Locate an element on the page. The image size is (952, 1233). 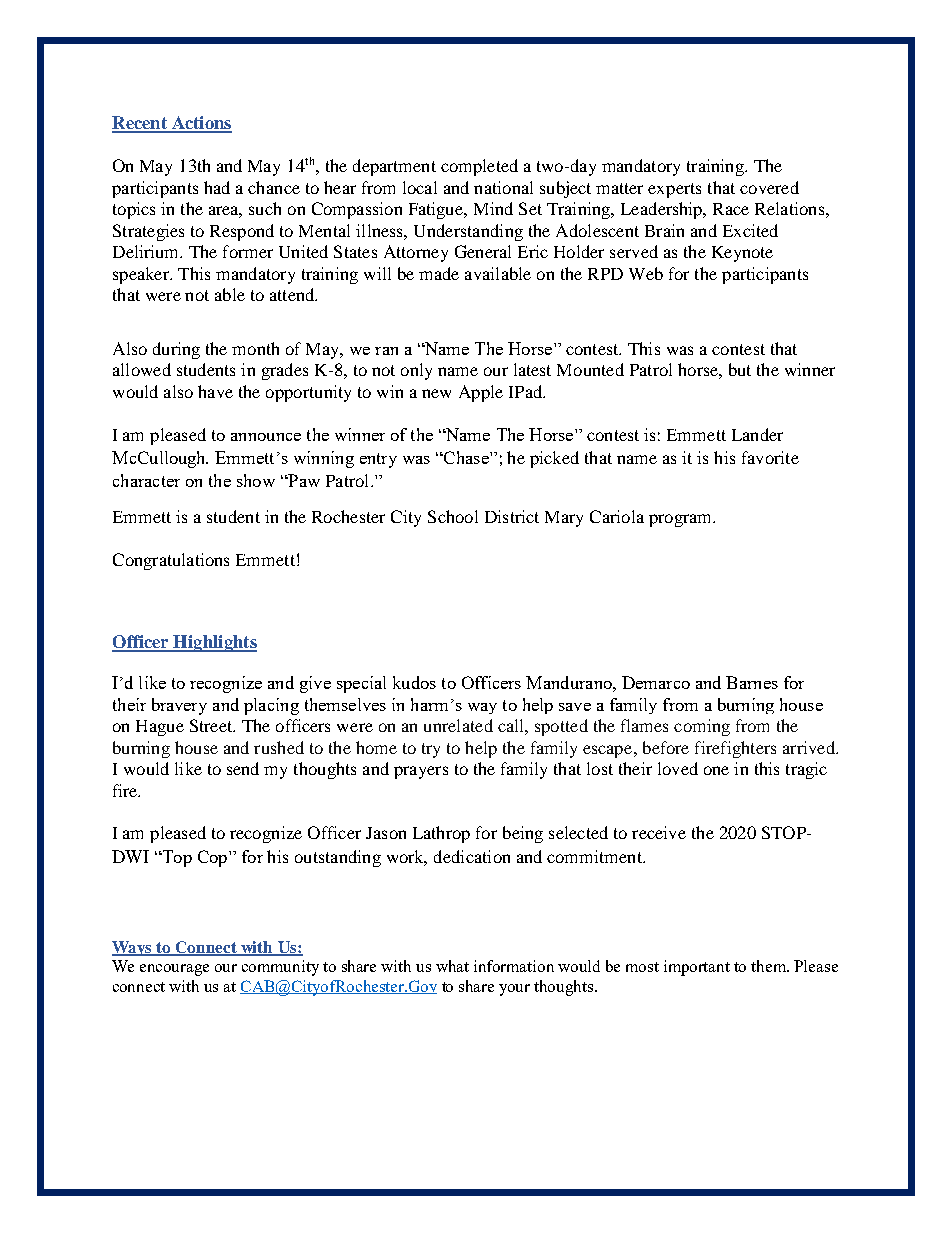
only is located at coordinates (416, 371).
